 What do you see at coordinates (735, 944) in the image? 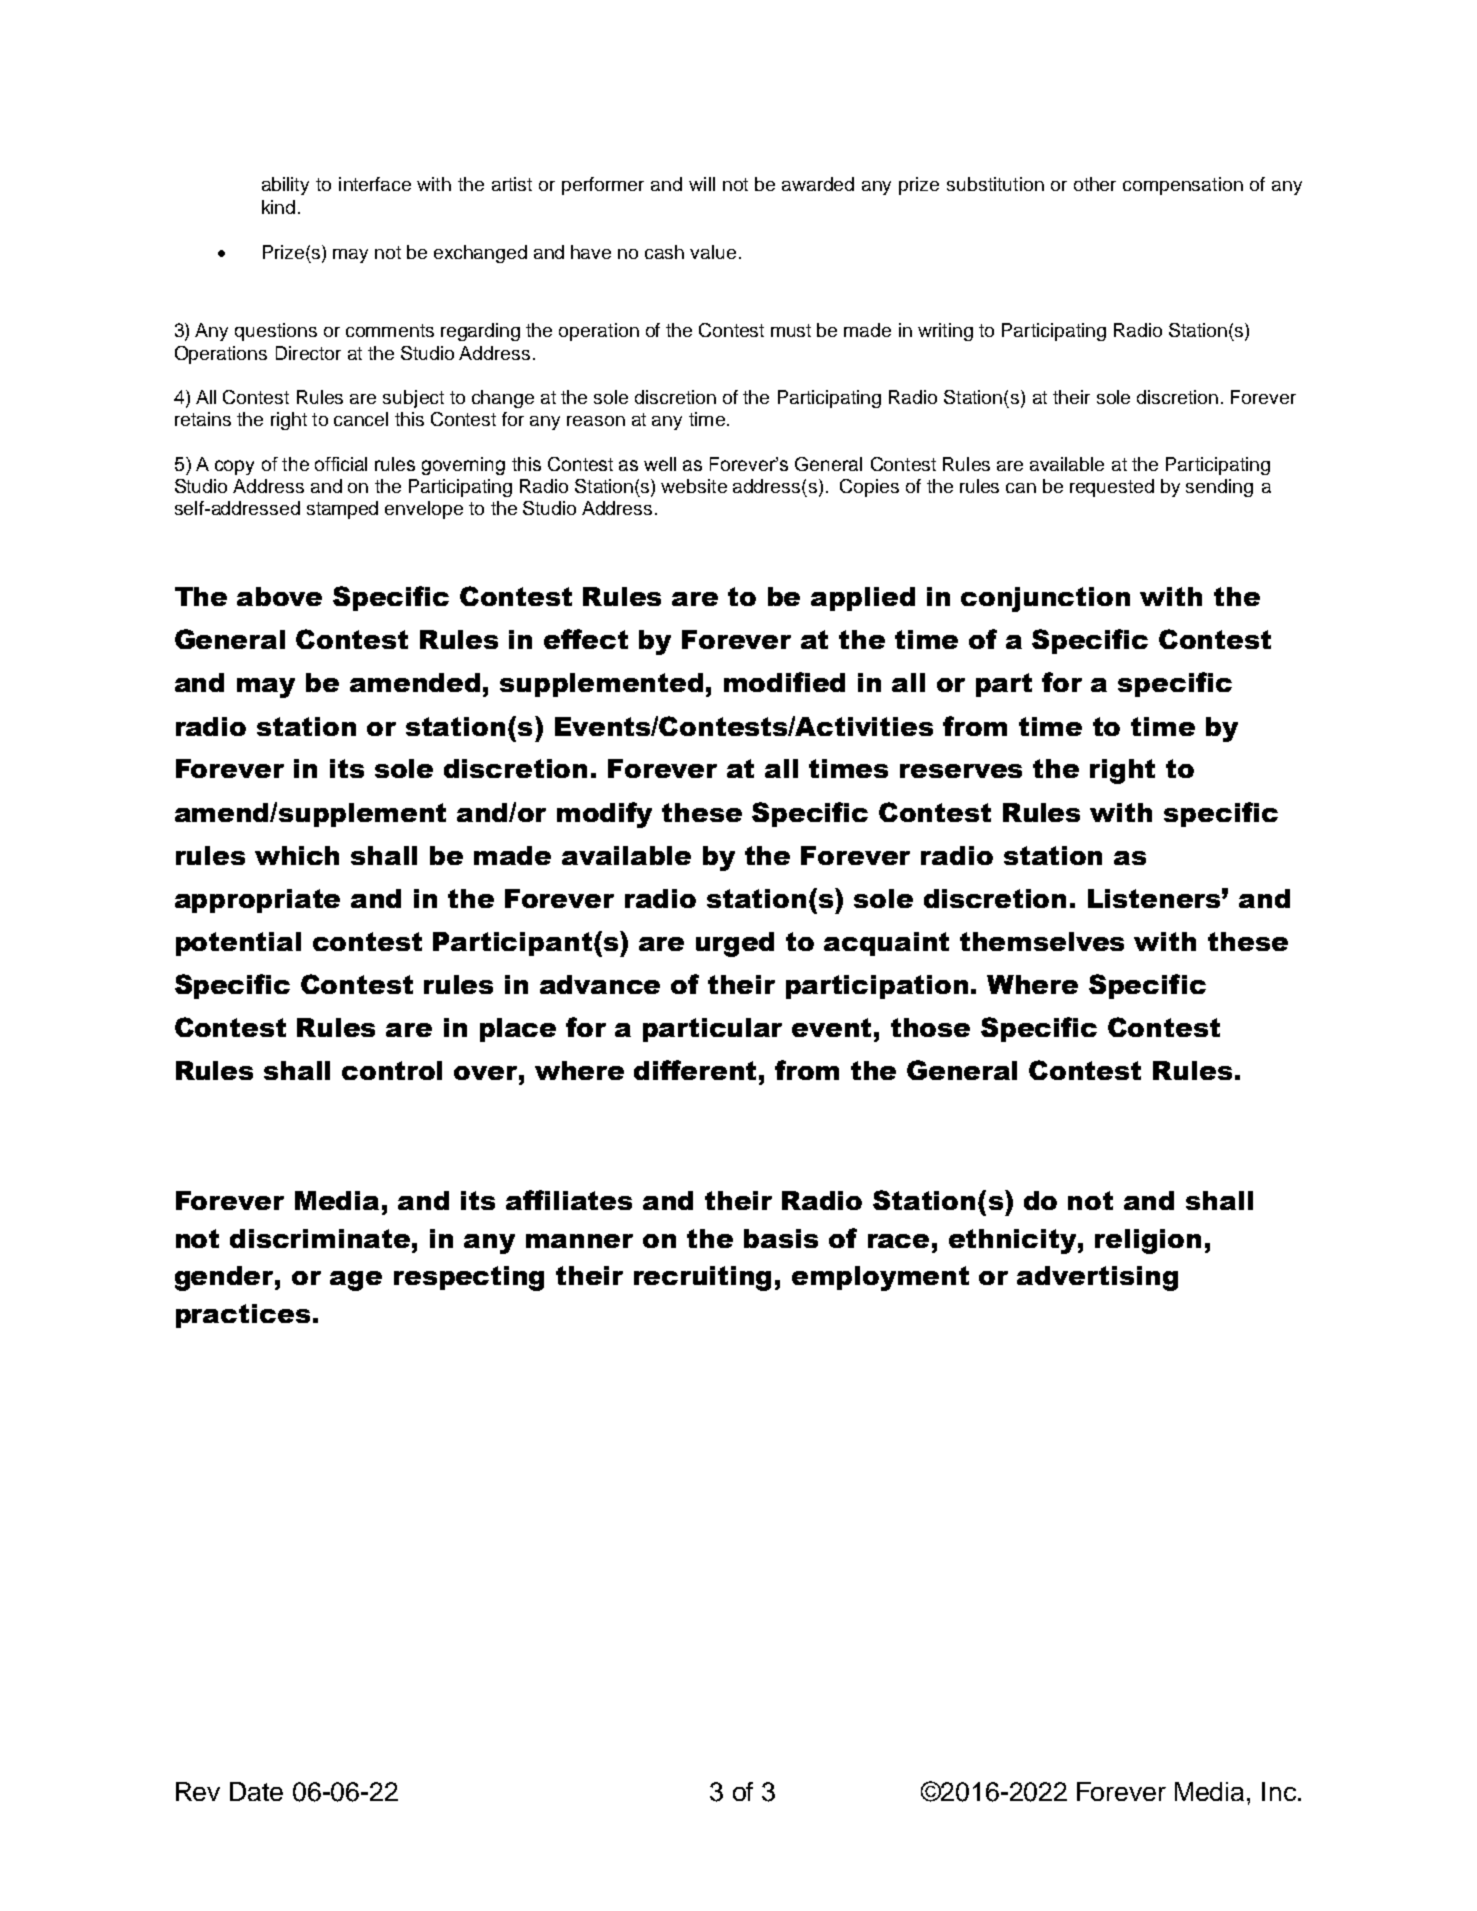
I see `urged` at bounding box center [735, 944].
